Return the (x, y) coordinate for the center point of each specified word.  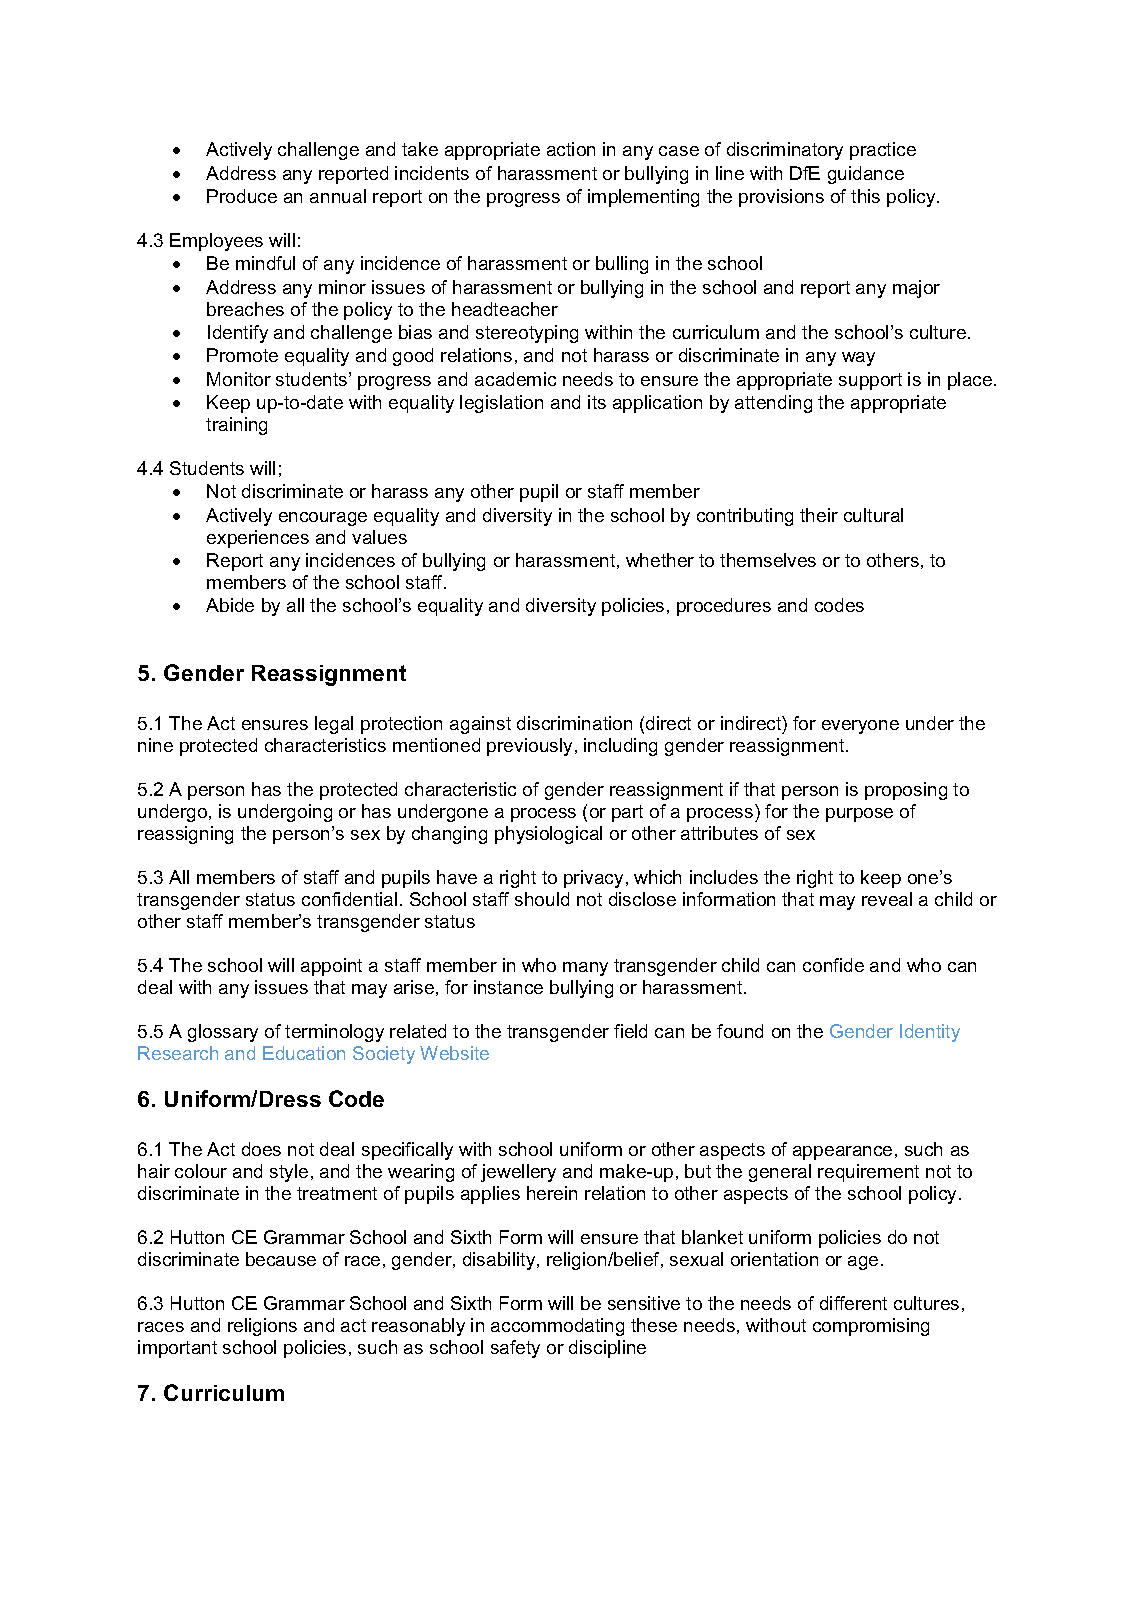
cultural (873, 515)
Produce (242, 196)
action (571, 149)
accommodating (557, 1327)
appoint (331, 967)
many (585, 969)
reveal (887, 899)
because (281, 1259)
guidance (866, 175)
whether (660, 560)
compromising (871, 1327)
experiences (258, 539)
